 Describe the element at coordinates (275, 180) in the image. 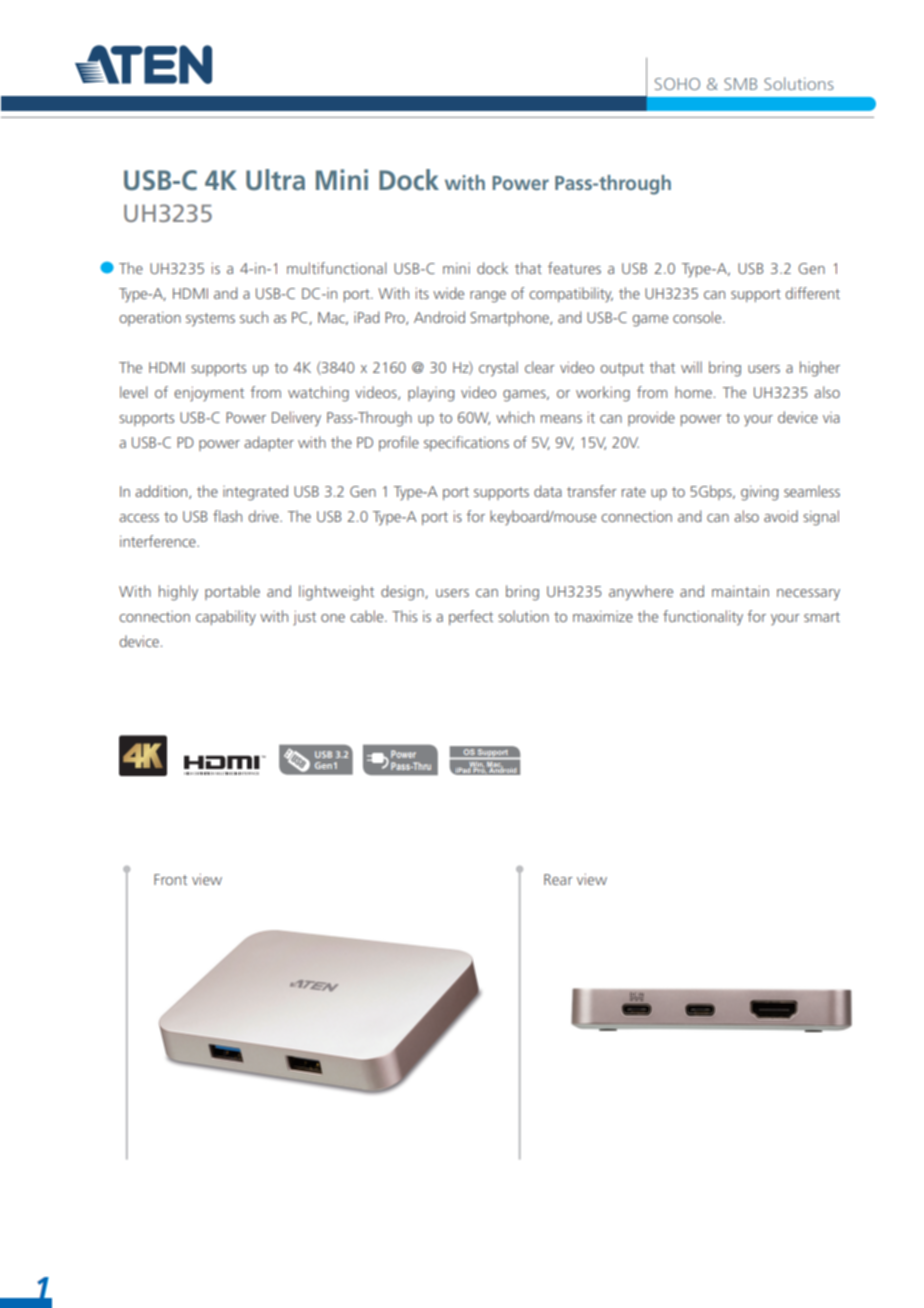

I see `Ultra` at that location.
